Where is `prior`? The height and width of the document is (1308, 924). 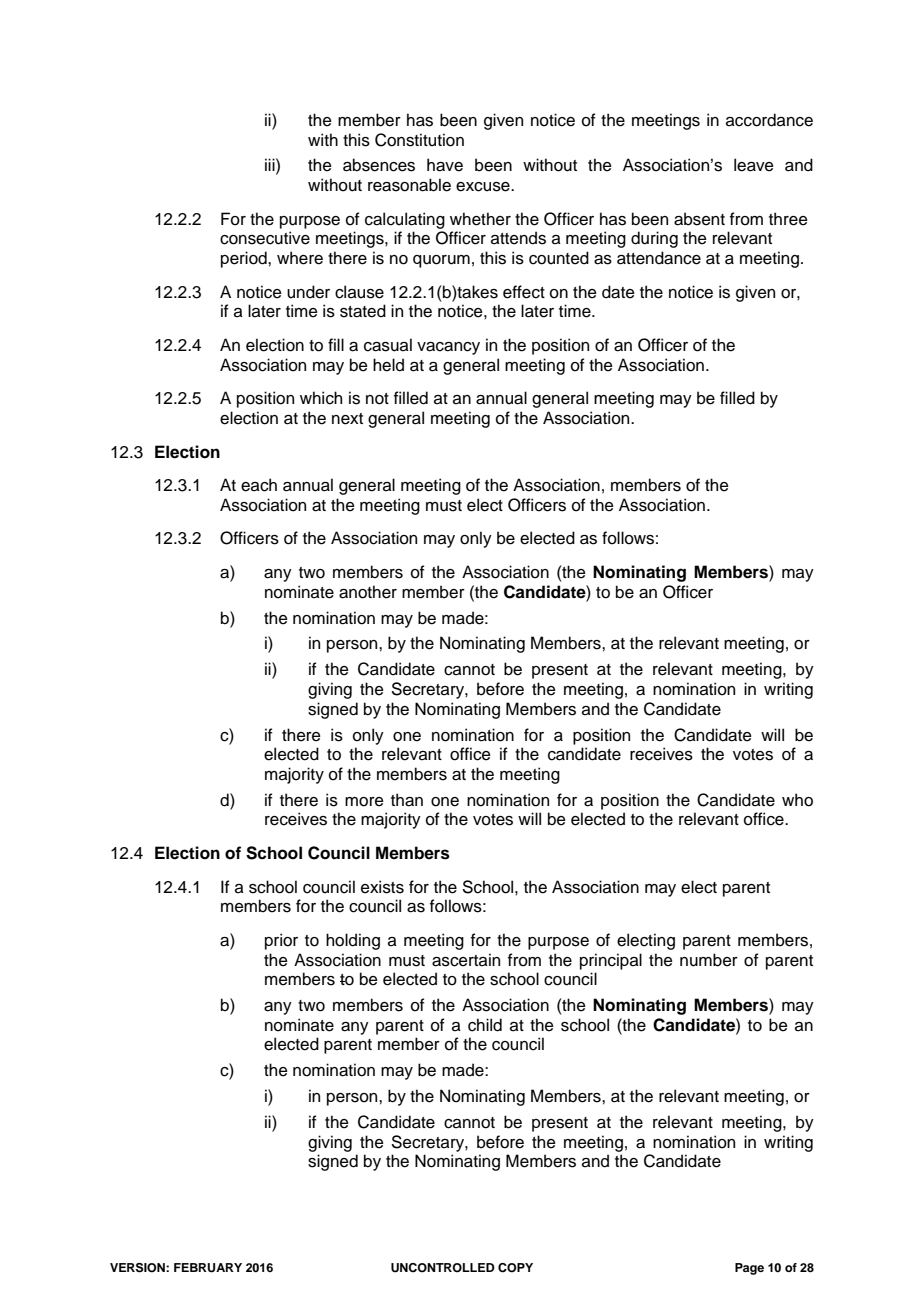 prior is located at coordinates (281, 941).
